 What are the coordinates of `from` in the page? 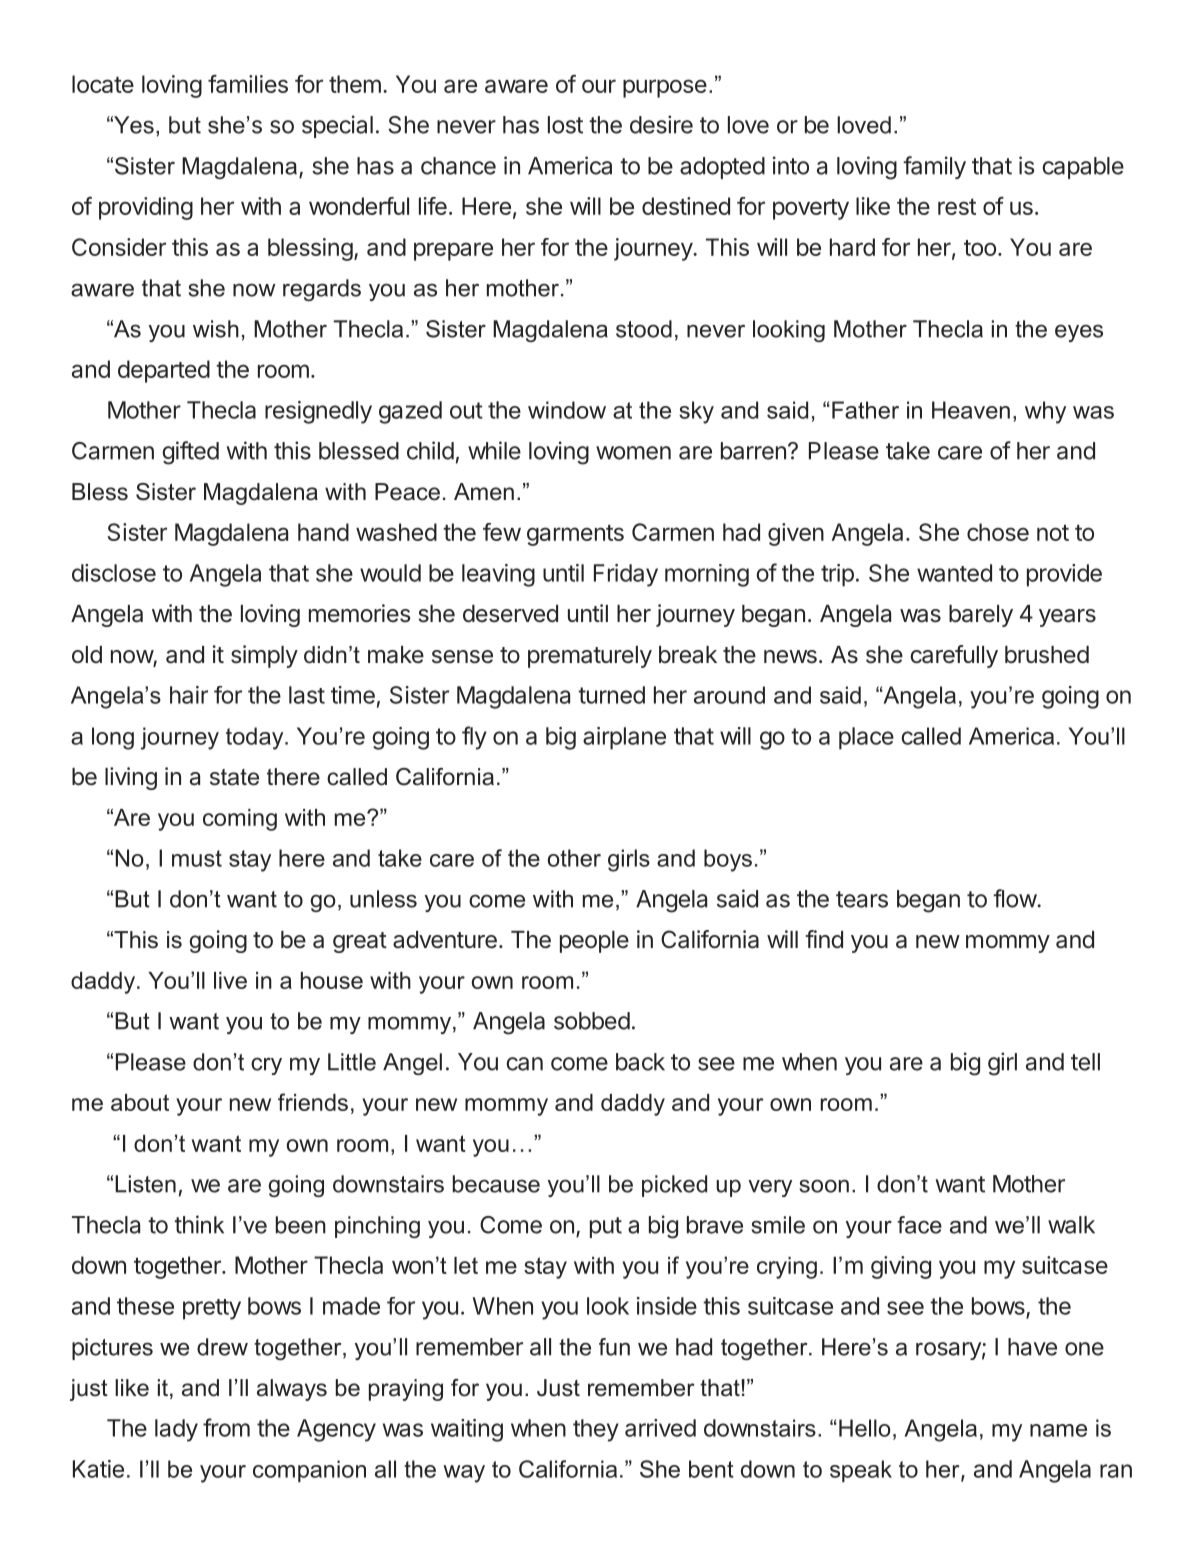 It's located at (226, 1427).
